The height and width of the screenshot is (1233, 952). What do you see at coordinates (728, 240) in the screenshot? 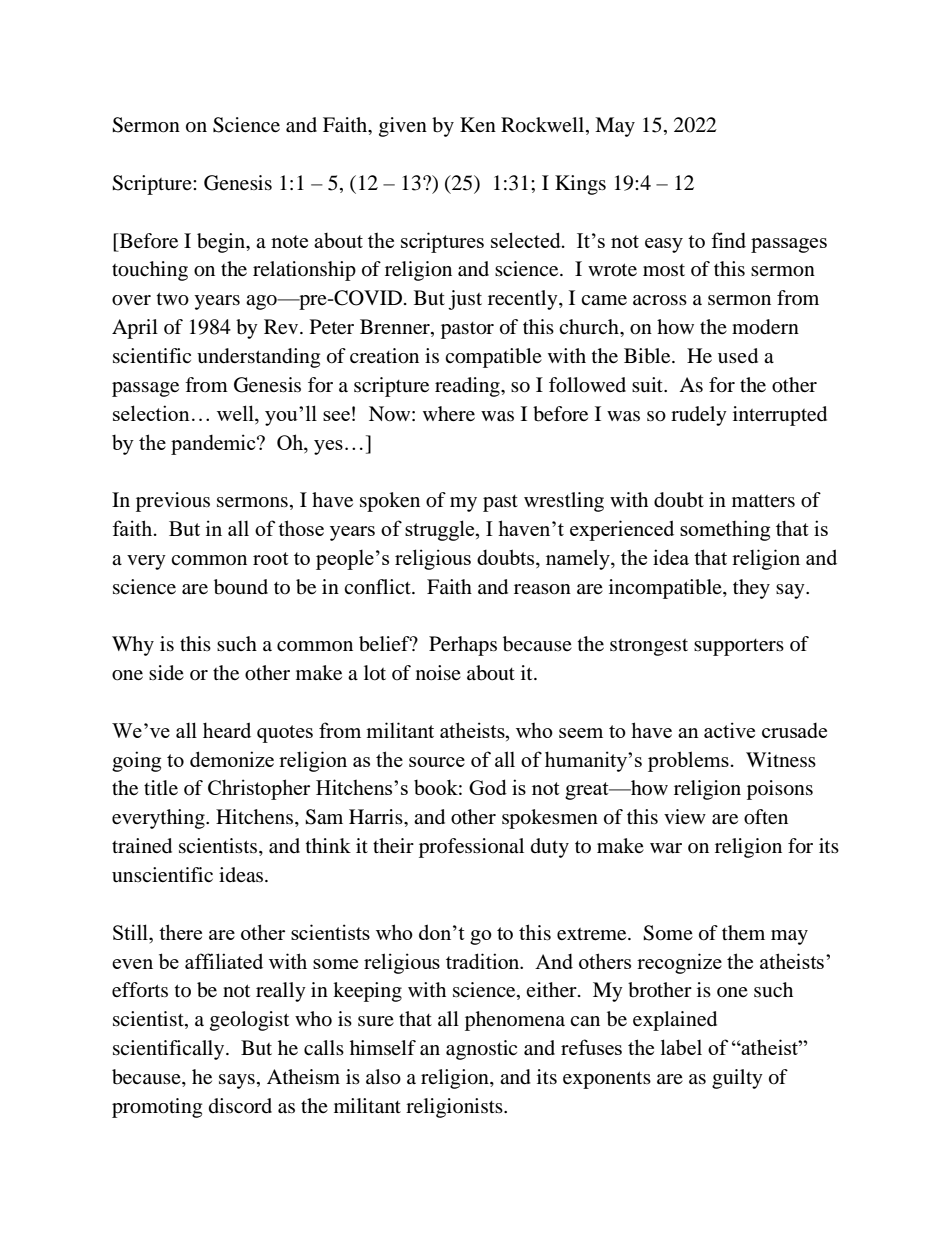
I see `find` at bounding box center [728, 240].
